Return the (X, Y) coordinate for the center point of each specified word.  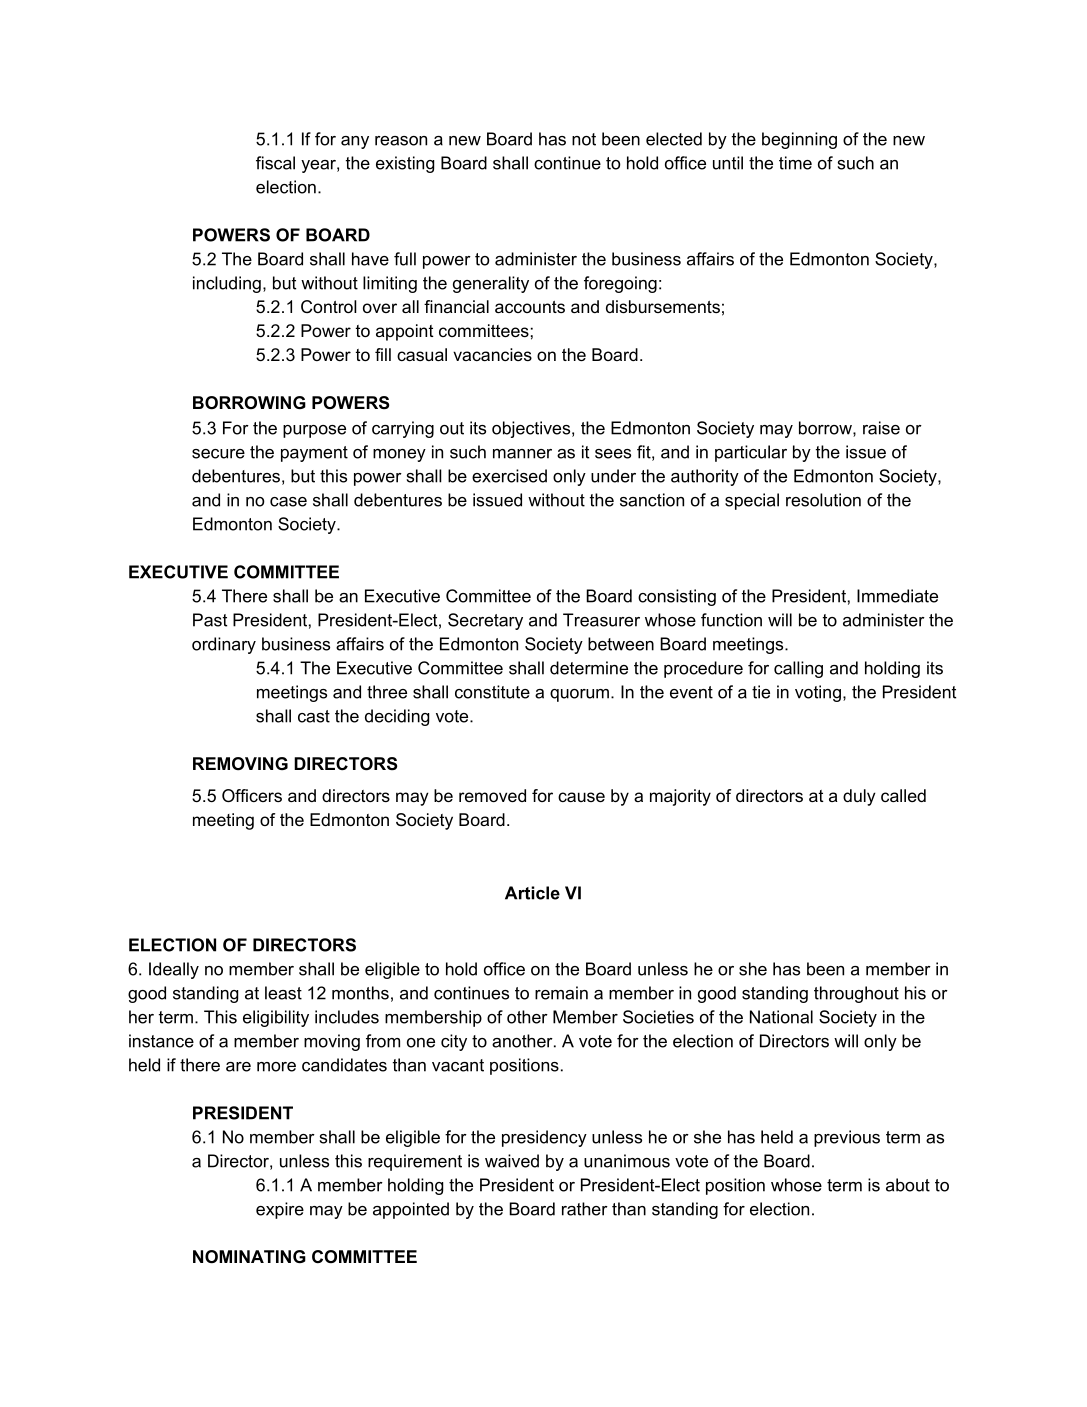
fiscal (275, 163)
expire (280, 1210)
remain (561, 993)
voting (818, 693)
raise (881, 428)
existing (405, 164)
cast (314, 716)
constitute (492, 692)
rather (585, 1209)
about (908, 1185)
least (283, 993)
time (795, 163)
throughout (856, 994)
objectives (532, 429)
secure (218, 454)
